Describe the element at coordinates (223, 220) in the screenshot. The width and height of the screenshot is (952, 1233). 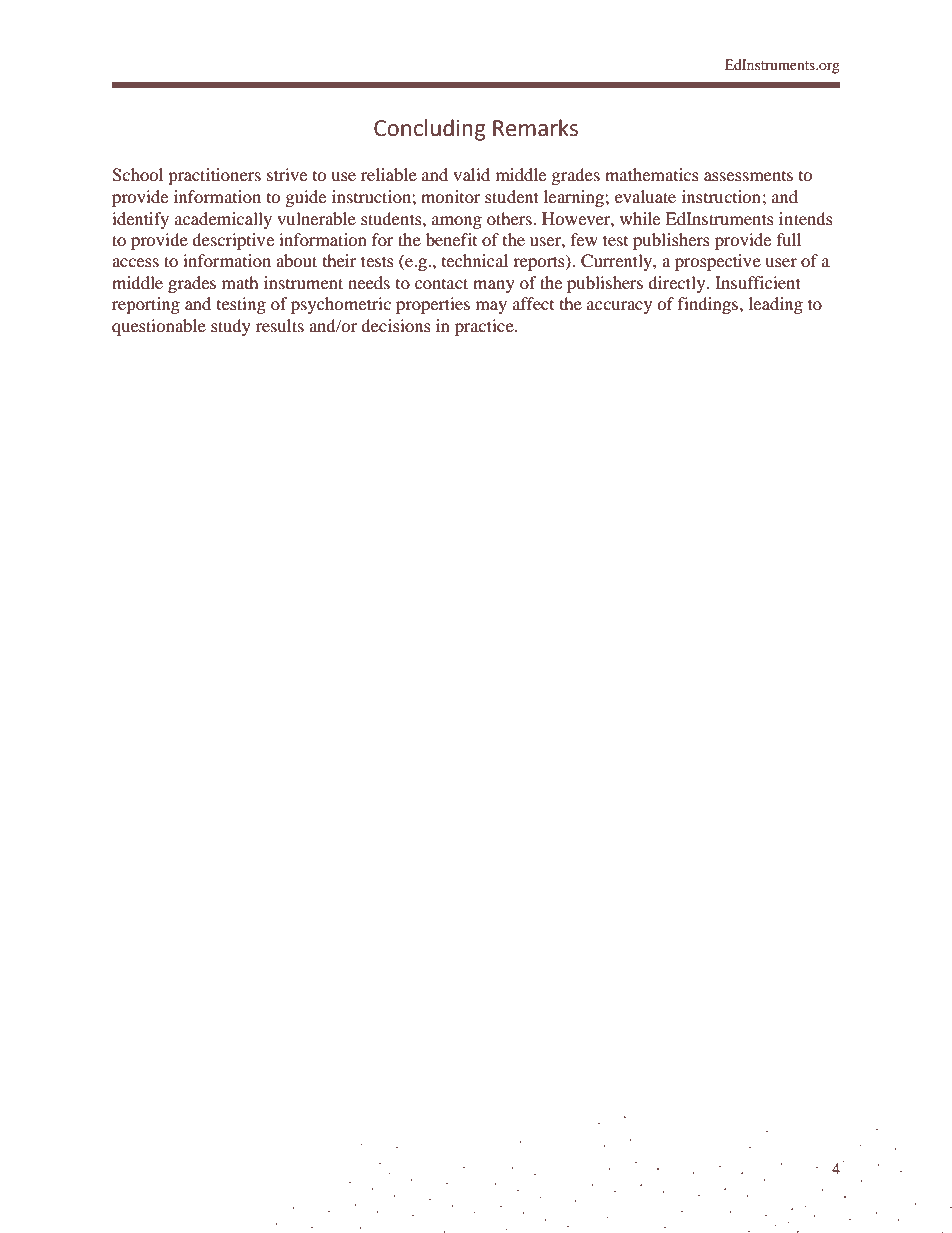
I see `academically` at that location.
